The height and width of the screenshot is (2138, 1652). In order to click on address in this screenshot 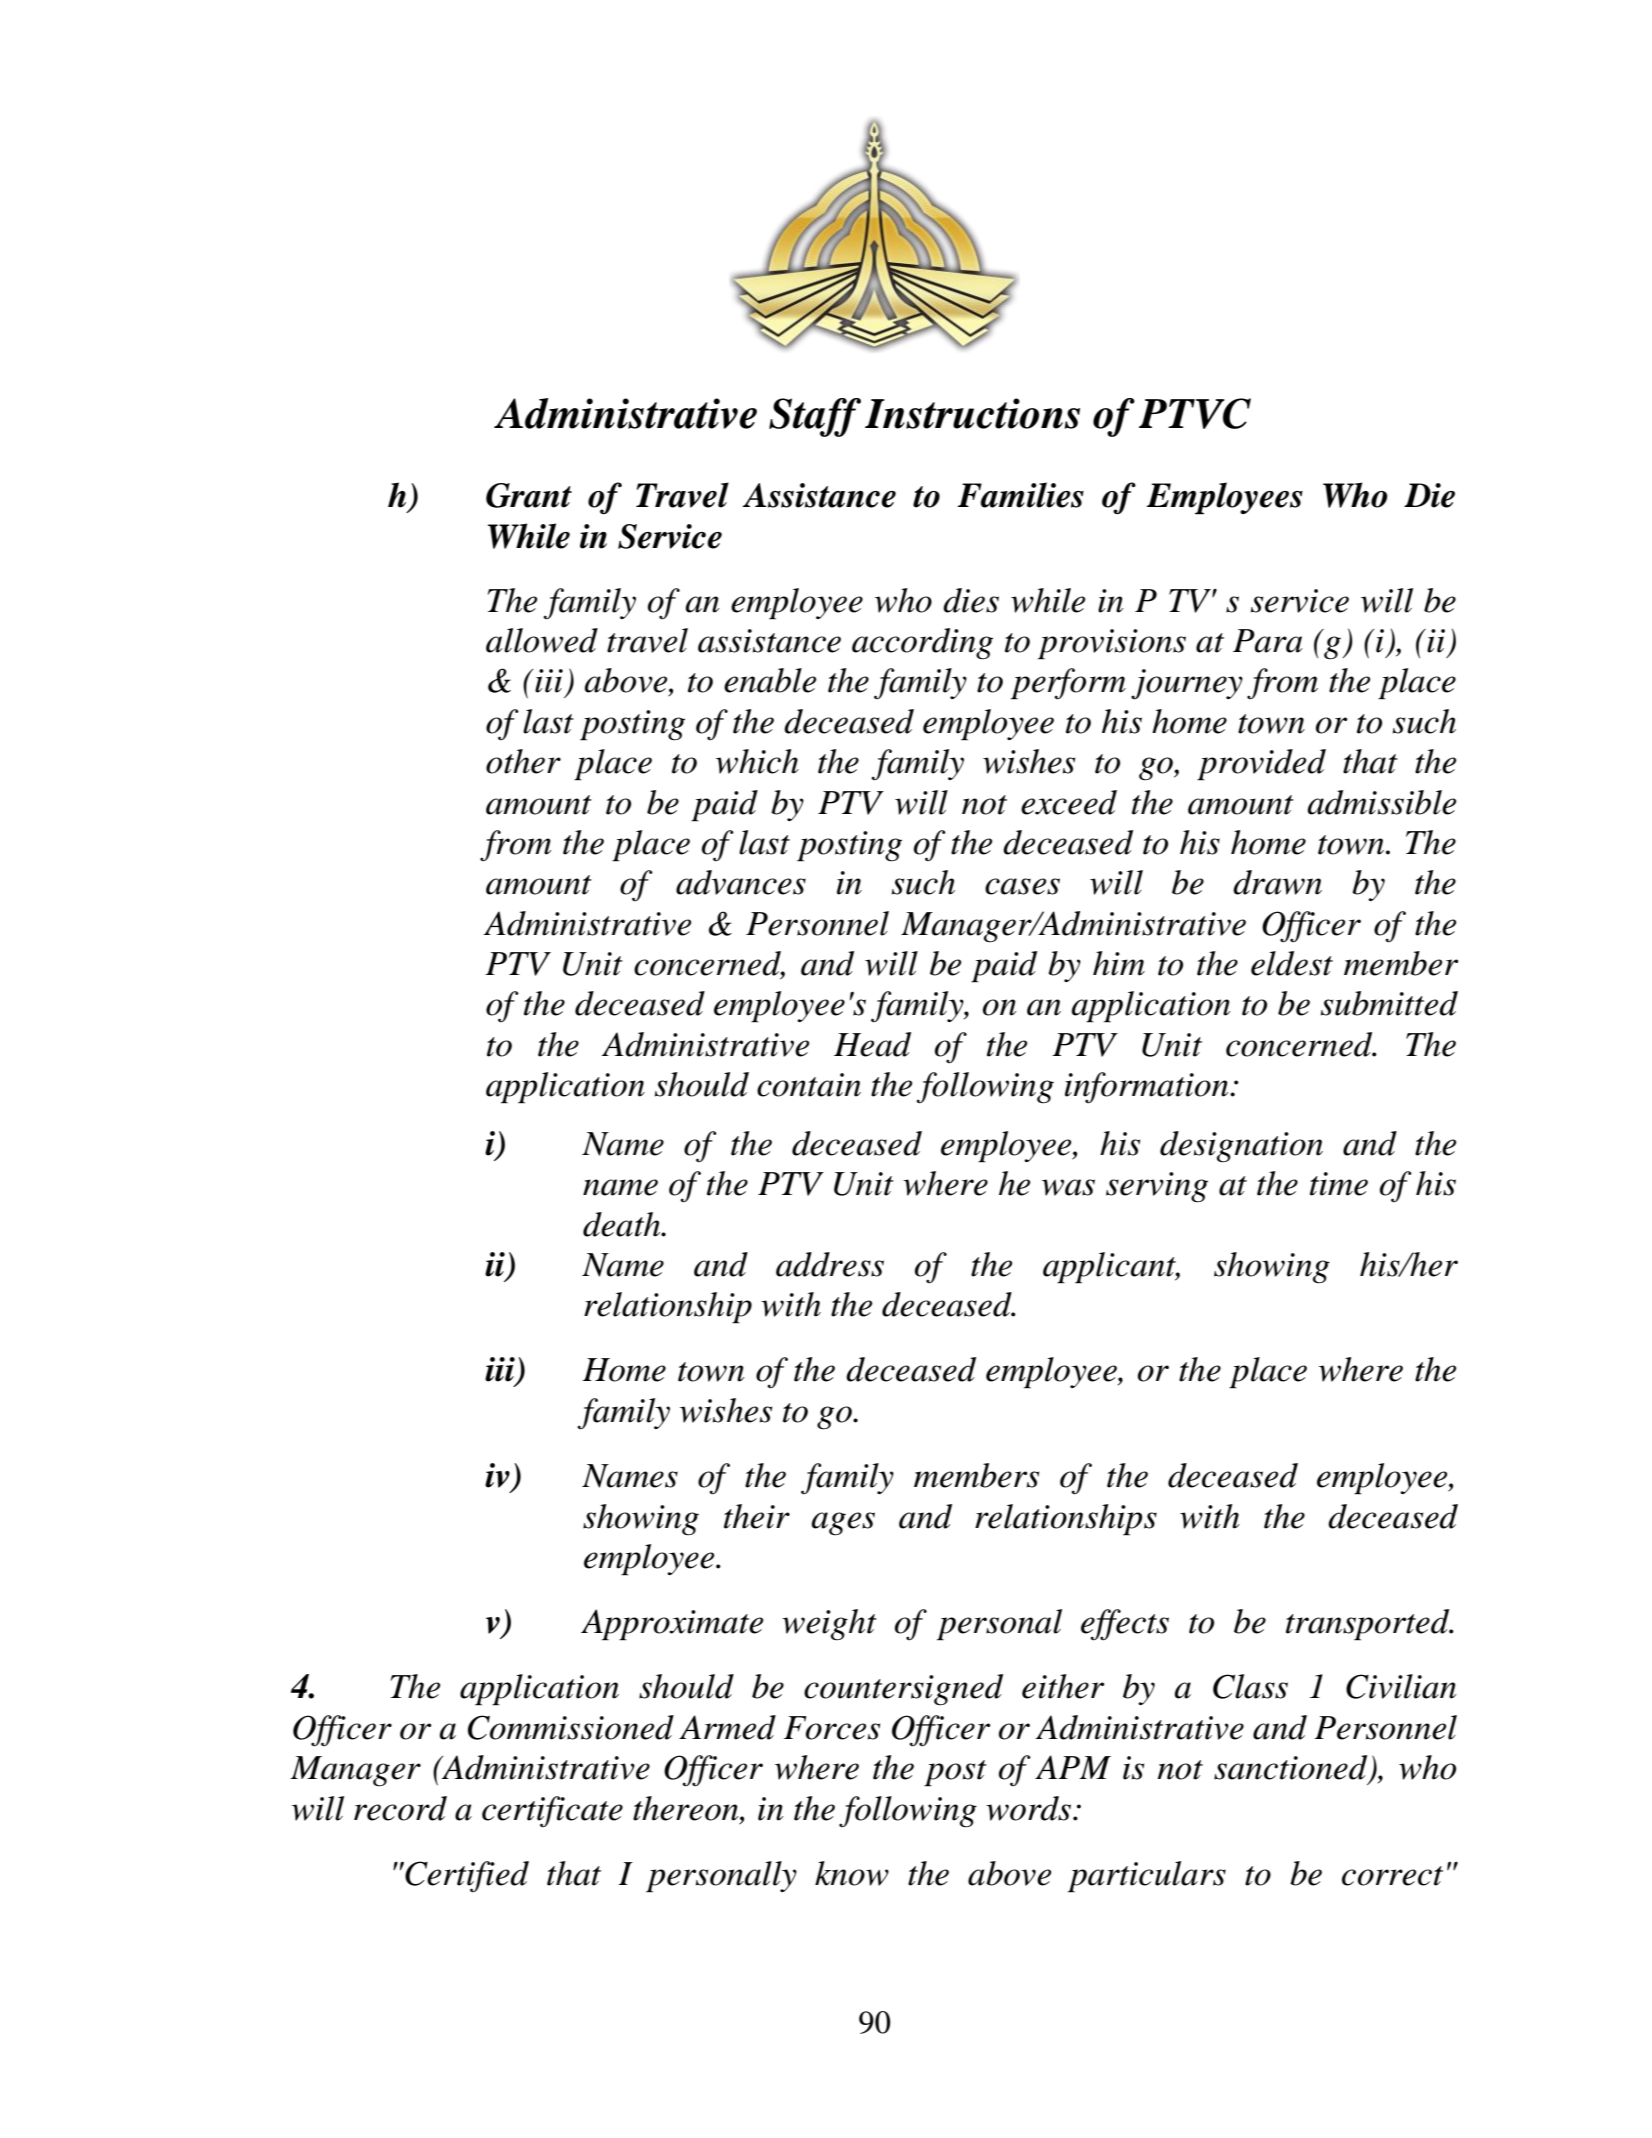, I will do `click(830, 1264)`.
